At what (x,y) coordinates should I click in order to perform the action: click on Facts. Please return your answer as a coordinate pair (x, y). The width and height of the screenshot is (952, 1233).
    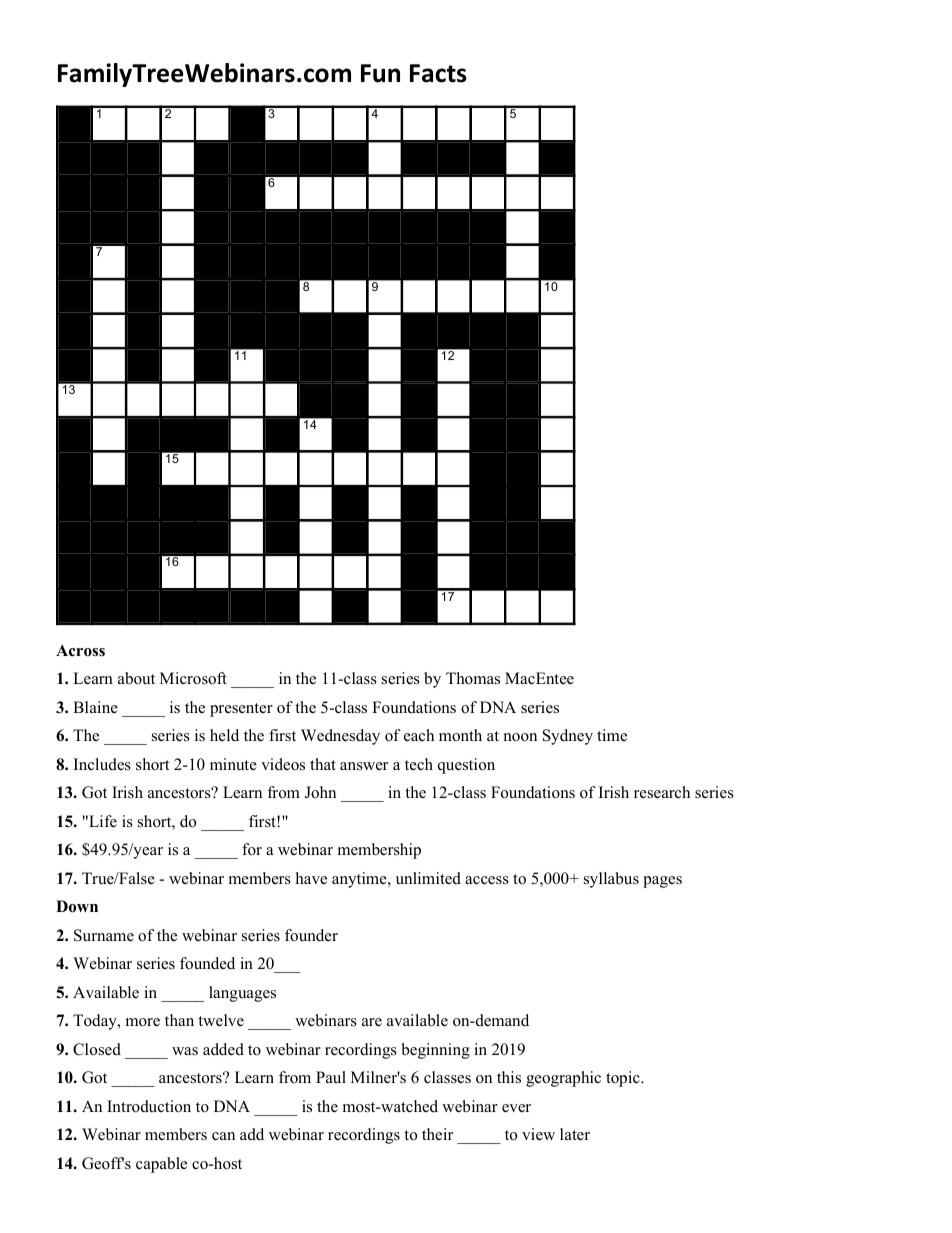
    Looking at the image, I should click on (438, 73).
